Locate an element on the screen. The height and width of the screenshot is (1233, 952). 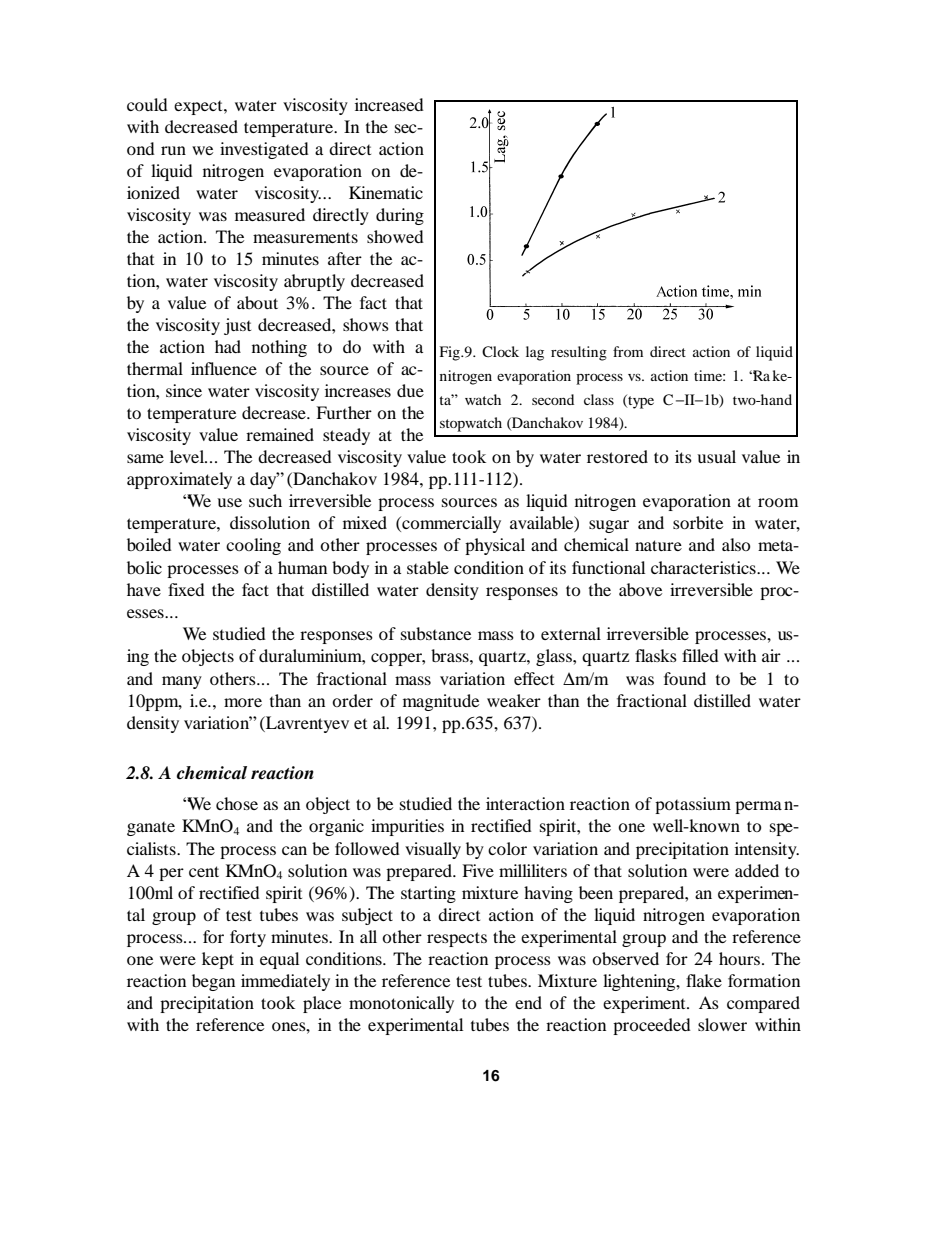
began is located at coordinates (213, 982).
